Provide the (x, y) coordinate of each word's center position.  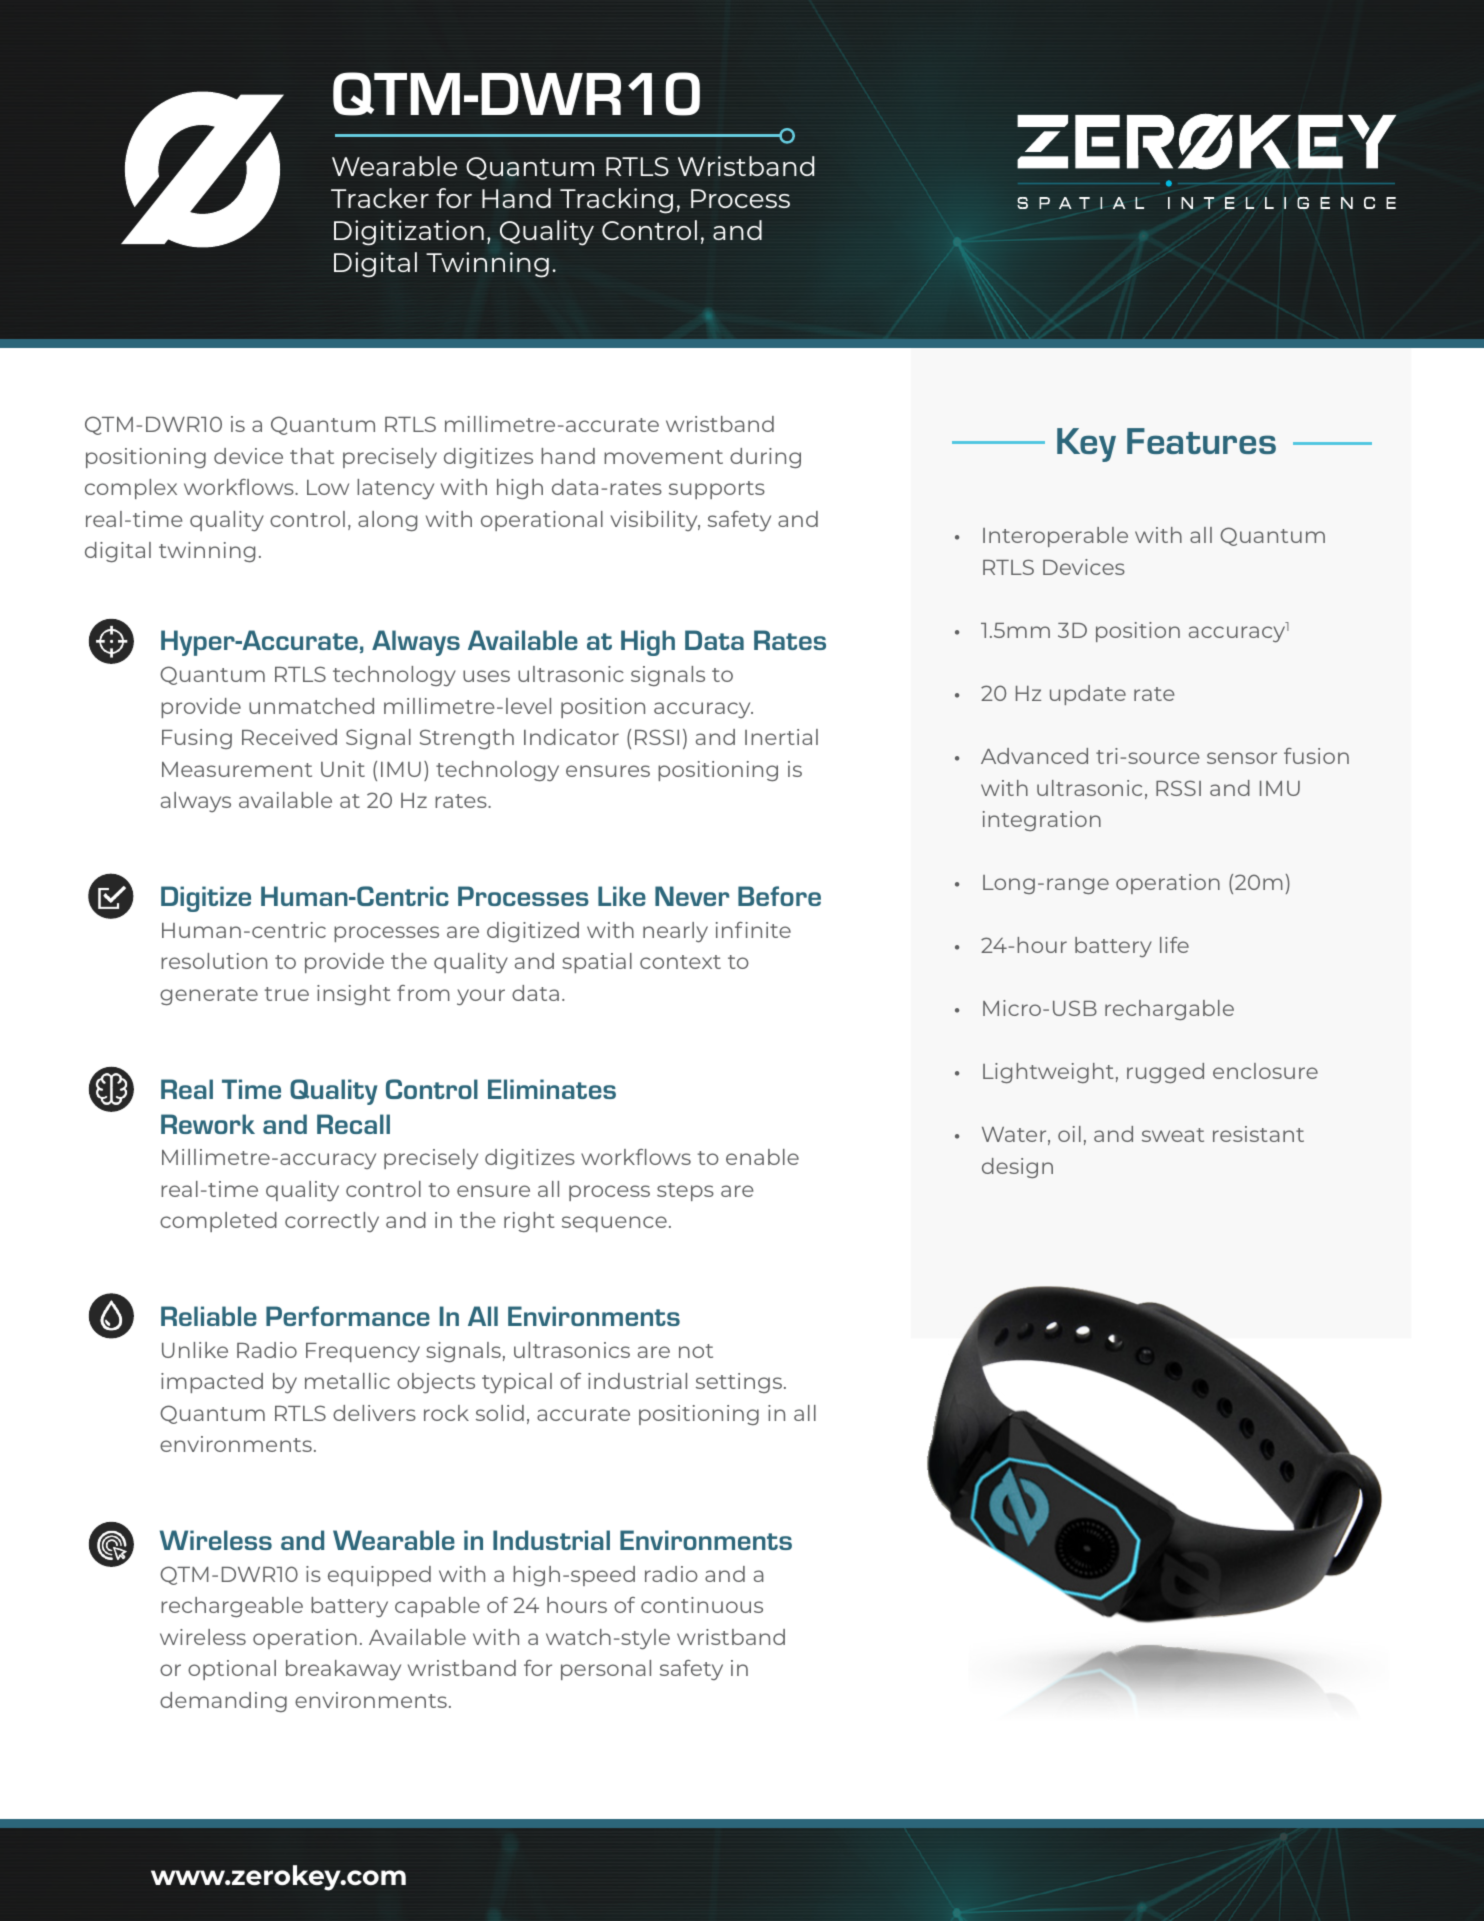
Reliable (209, 1316)
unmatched (311, 706)
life (1174, 945)
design (1017, 1168)
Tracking (616, 201)
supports (717, 490)
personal (606, 1670)
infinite (753, 930)
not (696, 1351)
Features (1201, 441)
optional (232, 1670)
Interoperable (1055, 537)
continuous (702, 1605)
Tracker (380, 198)
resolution (214, 961)
